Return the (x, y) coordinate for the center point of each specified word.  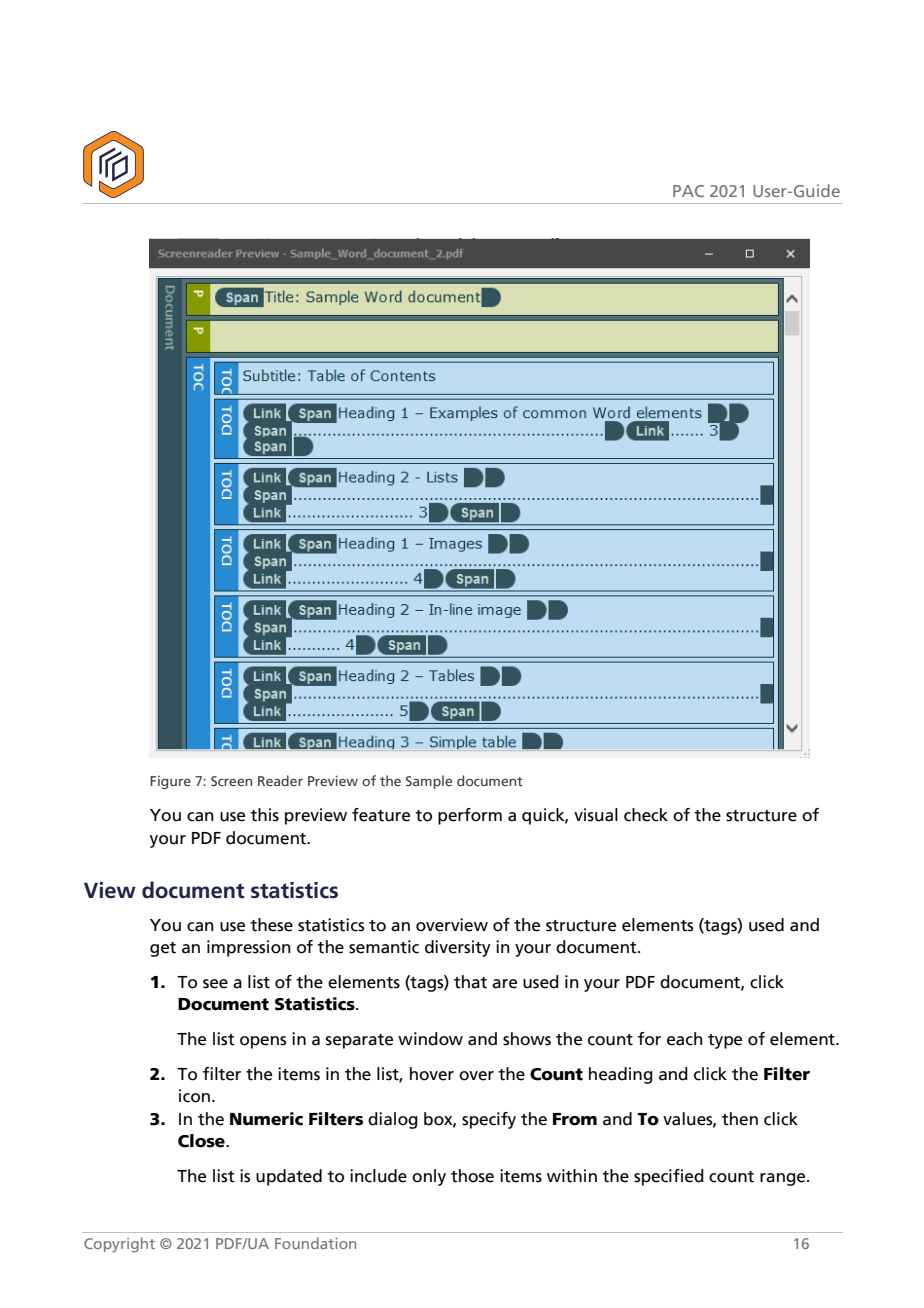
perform (470, 816)
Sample (429, 782)
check (646, 815)
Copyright (119, 1245)
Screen (231, 781)
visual (596, 815)
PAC (688, 191)
